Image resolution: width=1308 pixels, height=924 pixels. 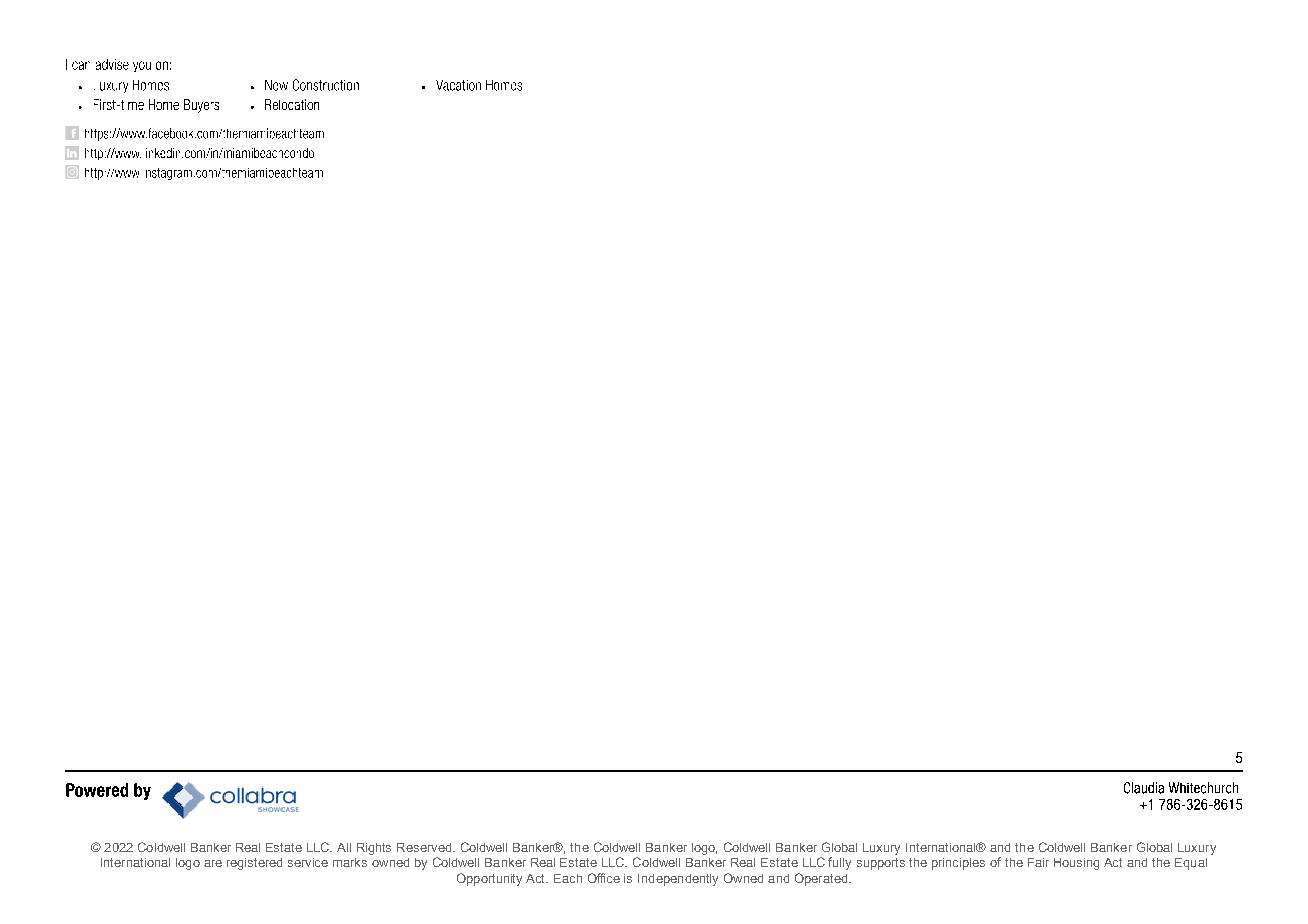 I want to click on are, so click(x=213, y=863).
